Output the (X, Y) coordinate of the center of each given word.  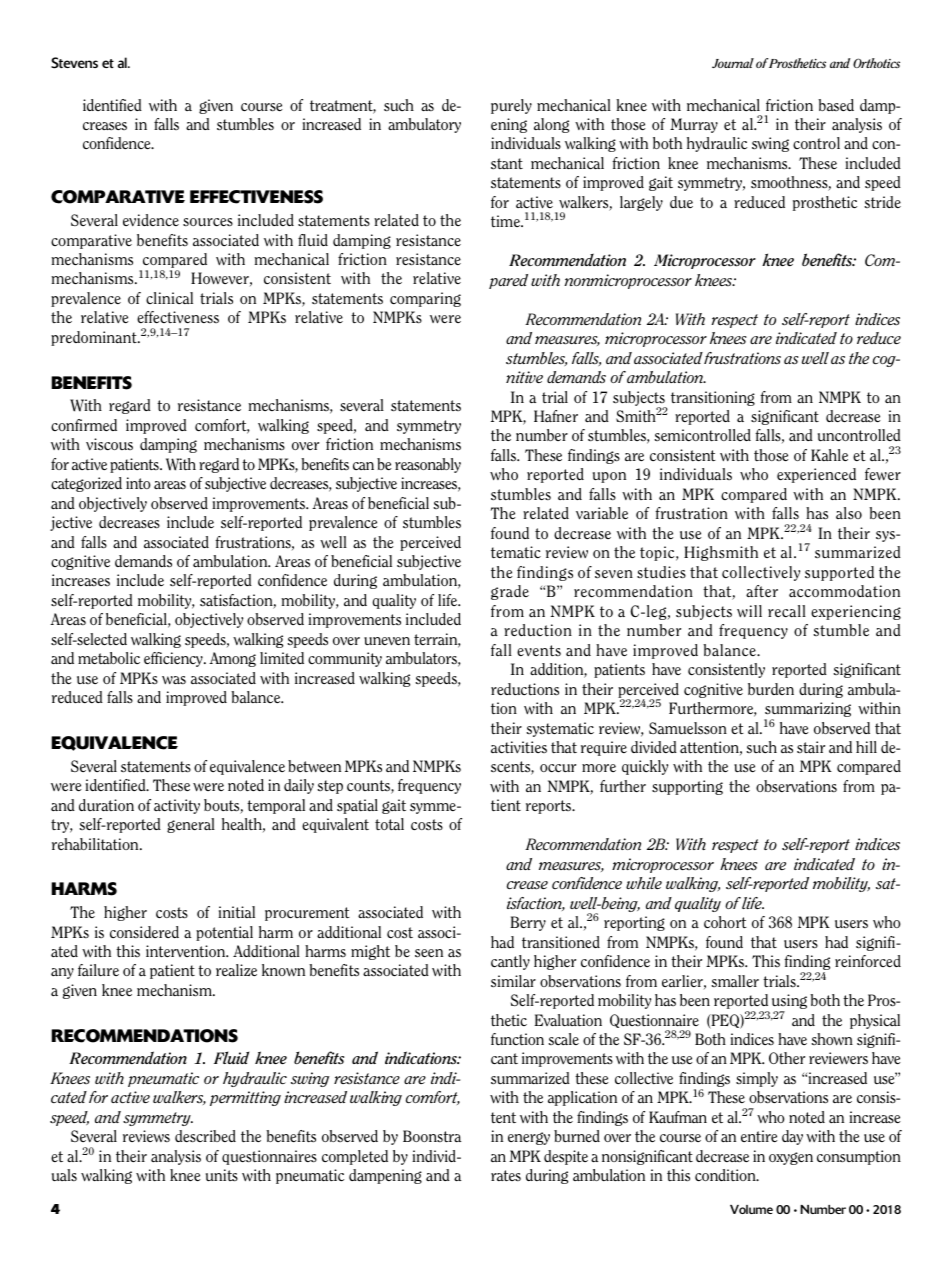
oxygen (791, 1158)
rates (506, 1175)
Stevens (74, 63)
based (836, 105)
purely (511, 106)
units (222, 1175)
